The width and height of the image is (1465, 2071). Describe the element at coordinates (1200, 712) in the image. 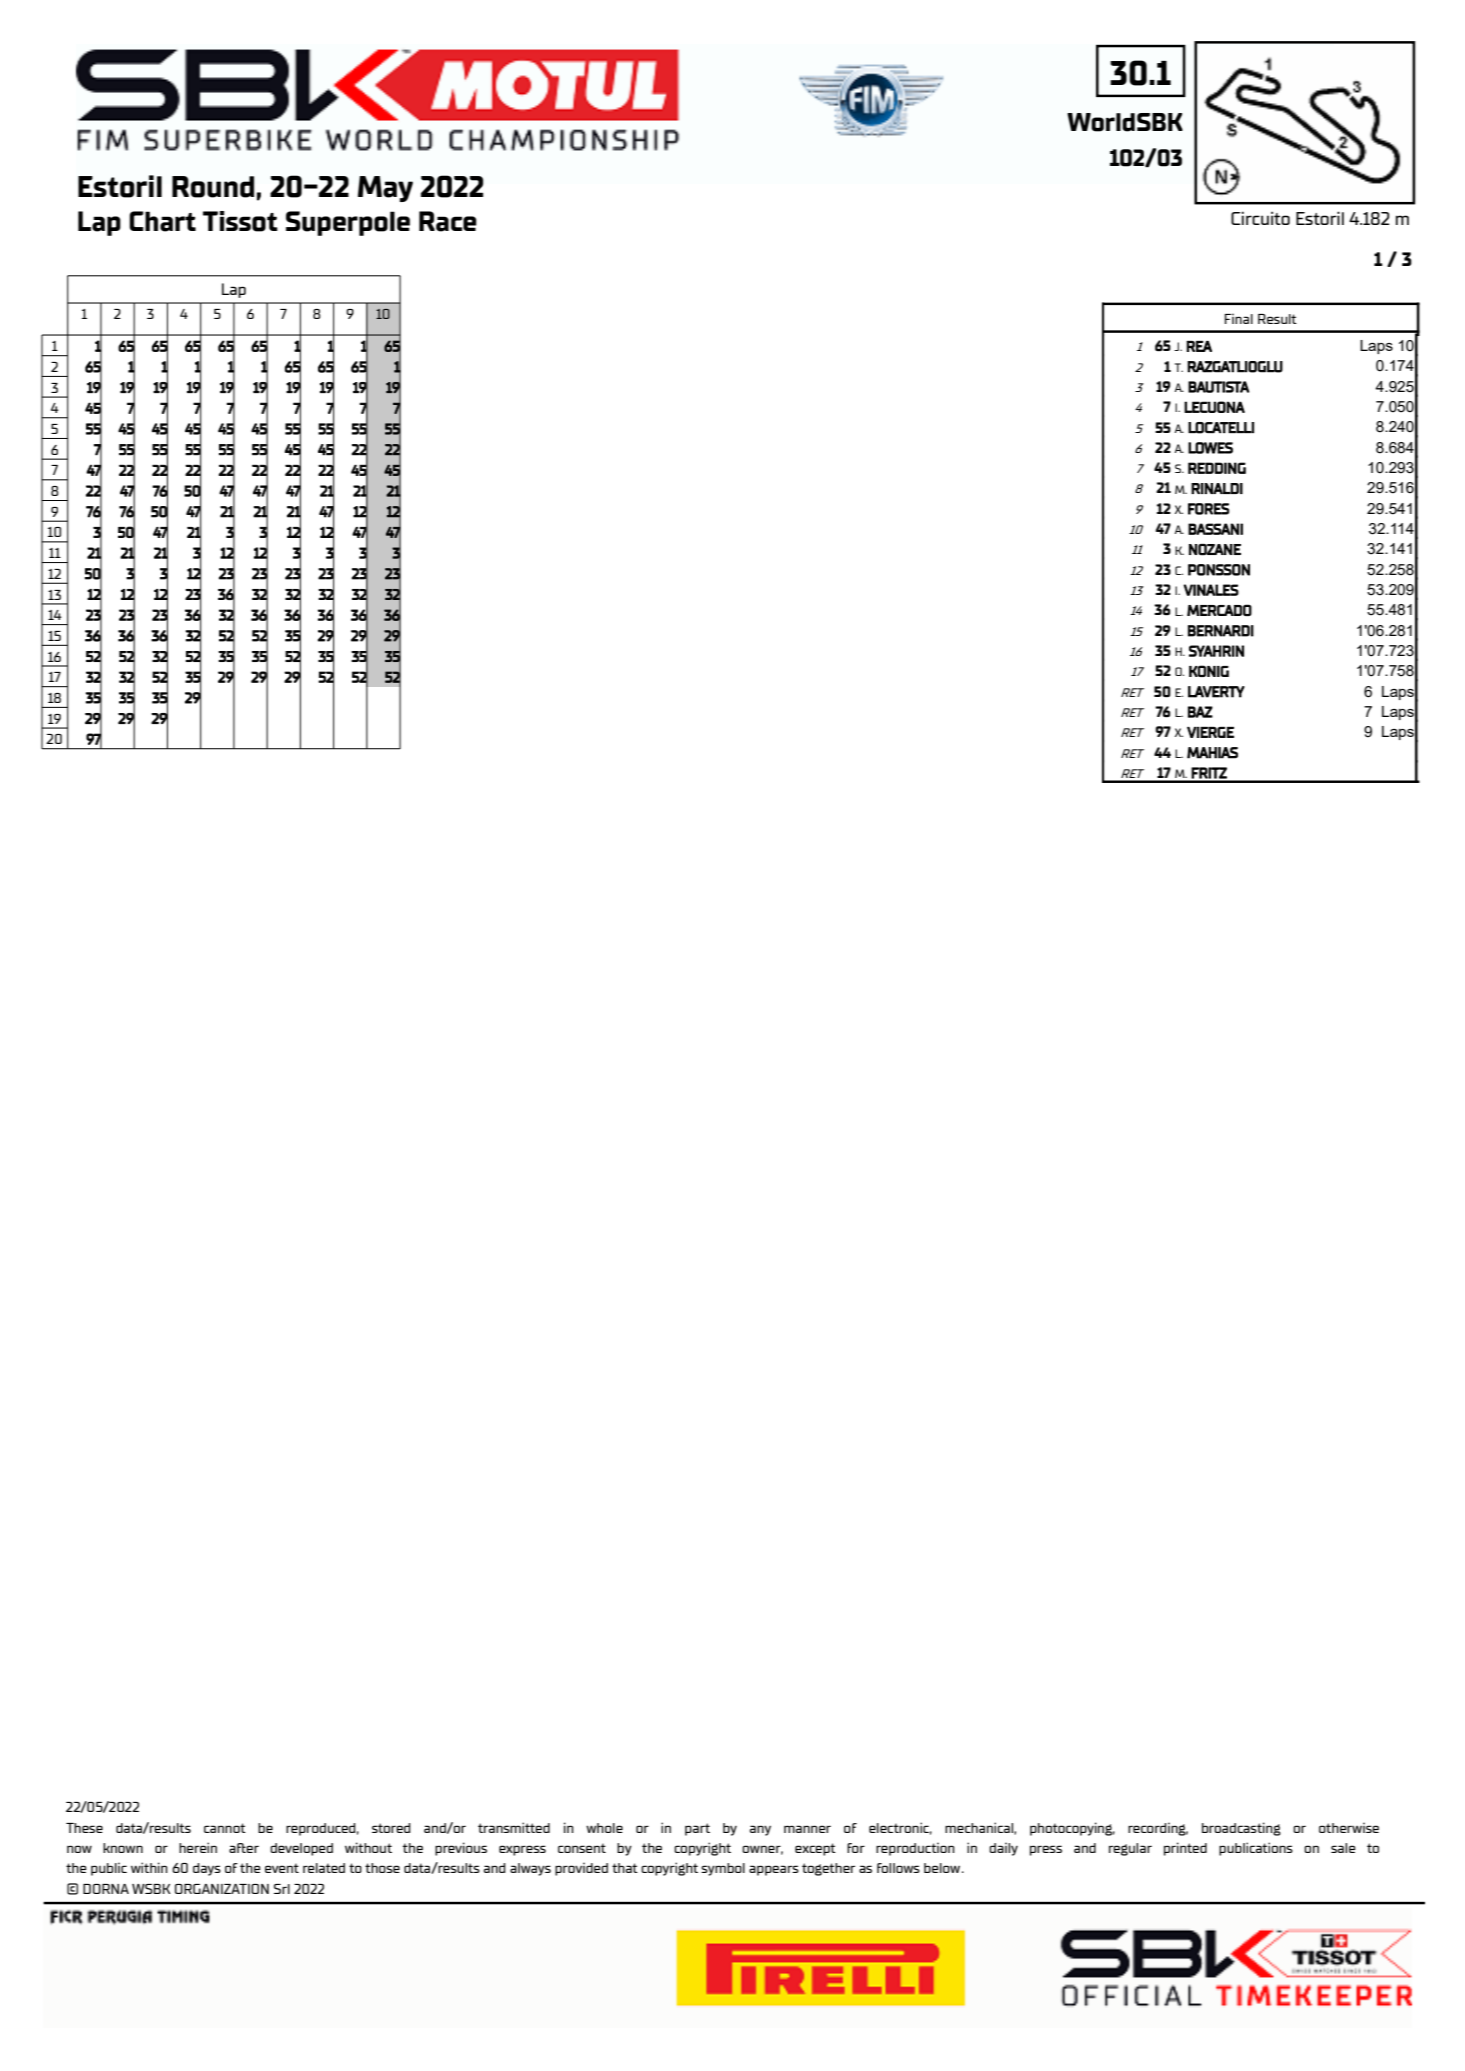

I see `BAZ` at that location.
